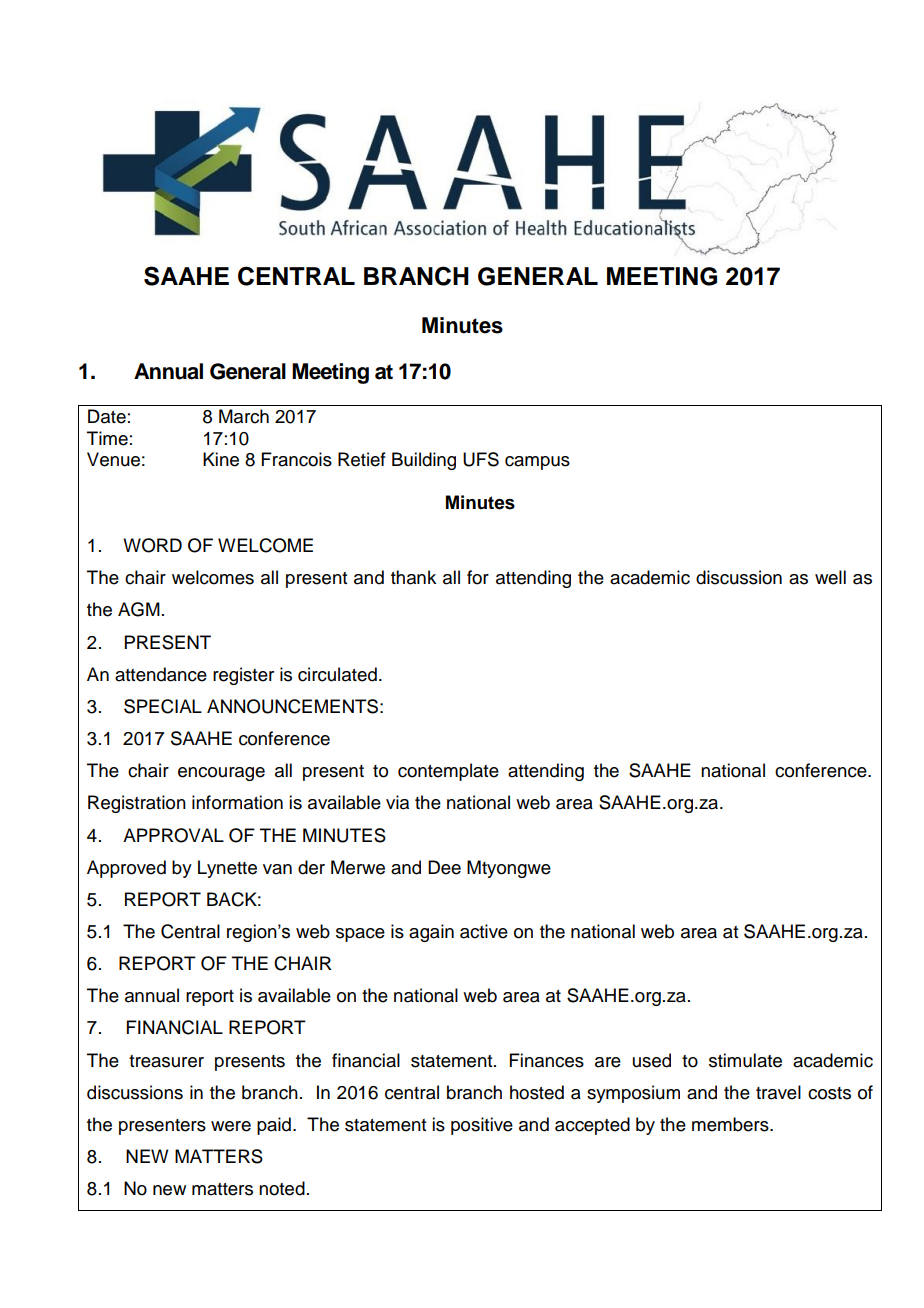 The height and width of the page is (1308, 924). Describe the element at coordinates (221, 459) in the page. I see `Kine` at that location.
